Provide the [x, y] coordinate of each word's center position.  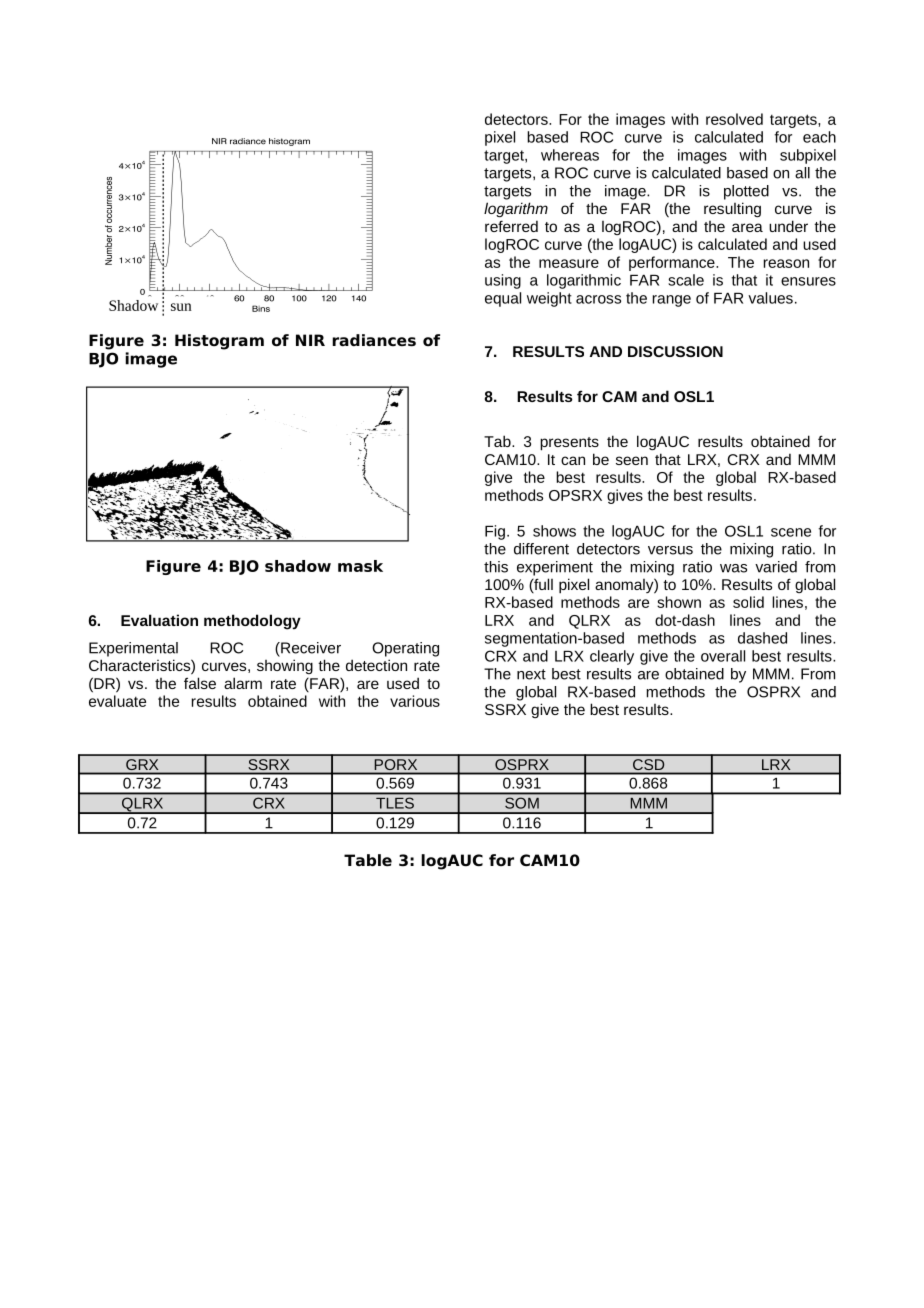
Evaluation [159, 620]
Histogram [219, 342]
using [503, 281]
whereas [570, 155]
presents [569, 444]
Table [368, 860]
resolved [734, 119]
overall [723, 656]
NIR [310, 340]
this [496, 567]
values [770, 298]
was [733, 568]
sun [181, 307]
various [415, 701]
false [200, 683]
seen [632, 460]
